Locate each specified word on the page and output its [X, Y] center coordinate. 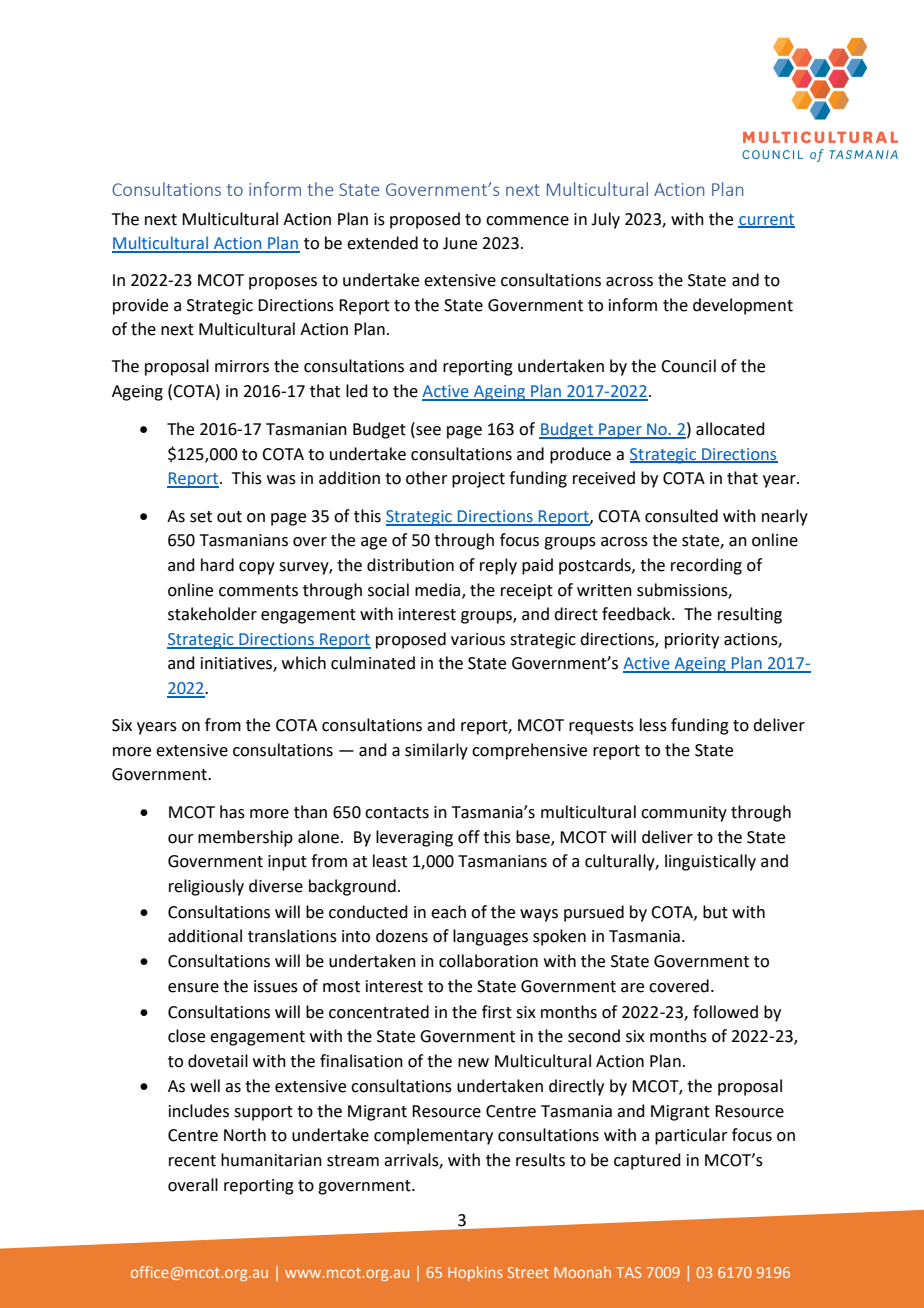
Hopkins [475, 1273]
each [448, 912]
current [766, 220]
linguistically [710, 862]
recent [192, 1161]
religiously [206, 887]
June [460, 243]
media [437, 590]
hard [217, 565]
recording [706, 566]
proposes [283, 283]
